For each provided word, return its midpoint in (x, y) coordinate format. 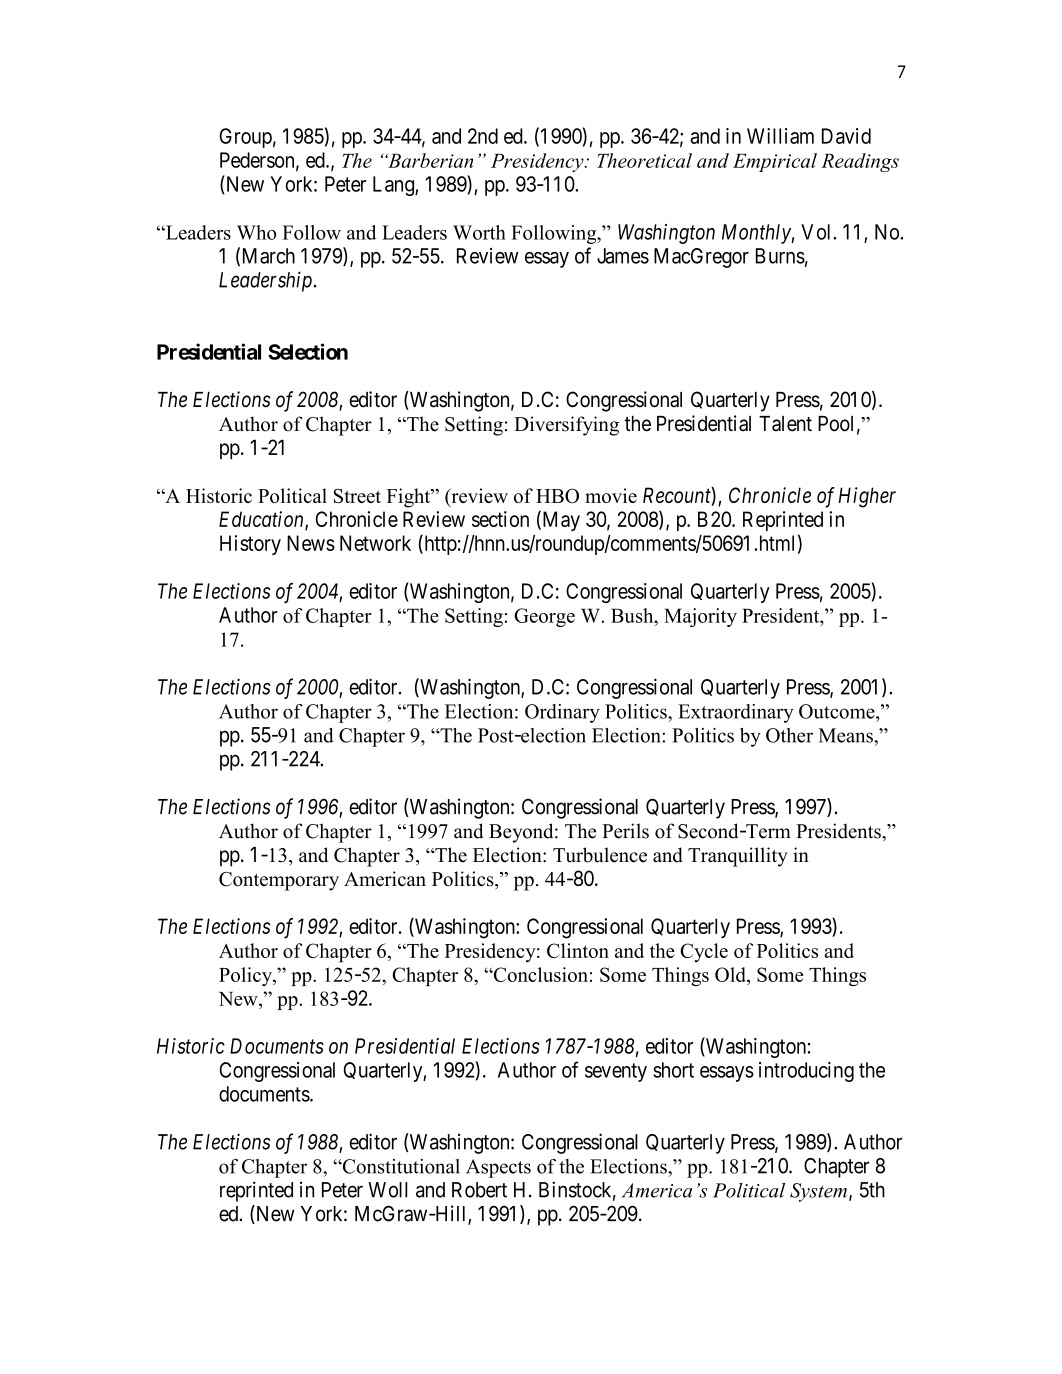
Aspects (498, 1168)
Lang (394, 186)
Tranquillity (738, 857)
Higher (867, 497)
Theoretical (644, 160)
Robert (479, 1190)
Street (357, 495)
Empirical (775, 162)
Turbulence (600, 855)
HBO (557, 495)
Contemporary (279, 881)
